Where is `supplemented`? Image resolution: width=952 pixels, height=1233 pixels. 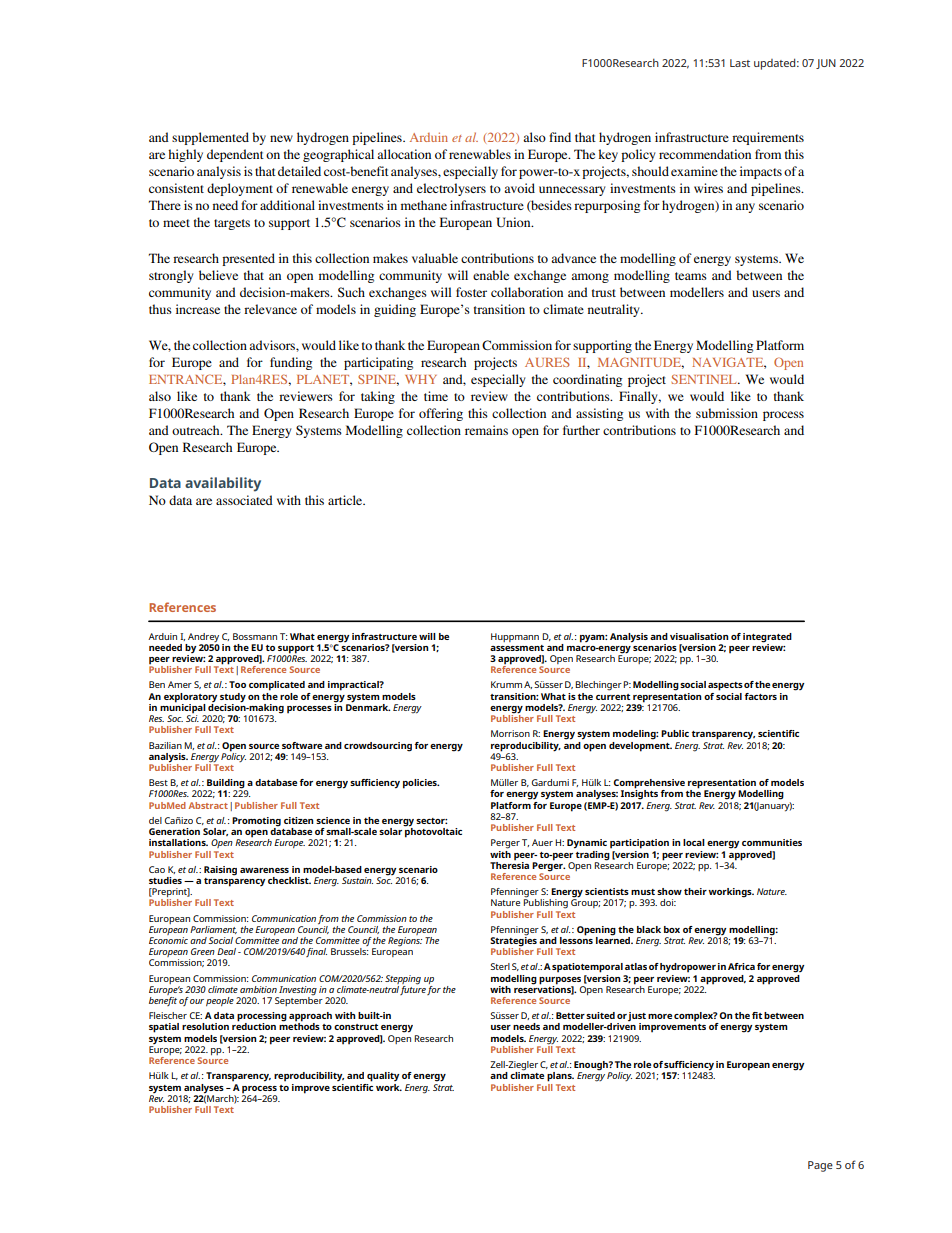 supplemented is located at coordinates (210, 138).
